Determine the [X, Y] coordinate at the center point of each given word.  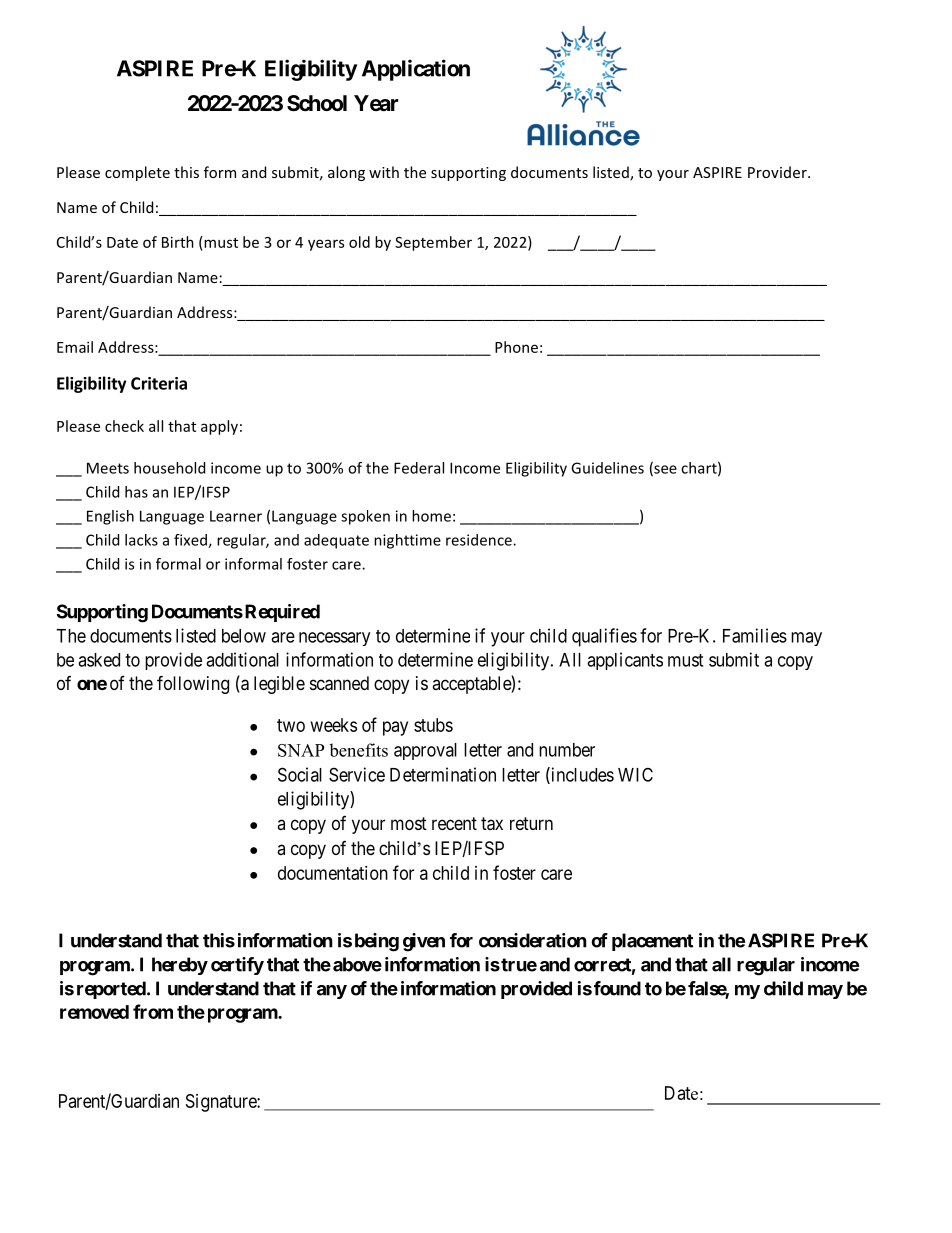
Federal [419, 468]
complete [137, 173]
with [384, 172]
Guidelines [607, 468]
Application [416, 70]
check [124, 426]
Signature [222, 1103]
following [193, 684]
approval [425, 751]
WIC [635, 774]
